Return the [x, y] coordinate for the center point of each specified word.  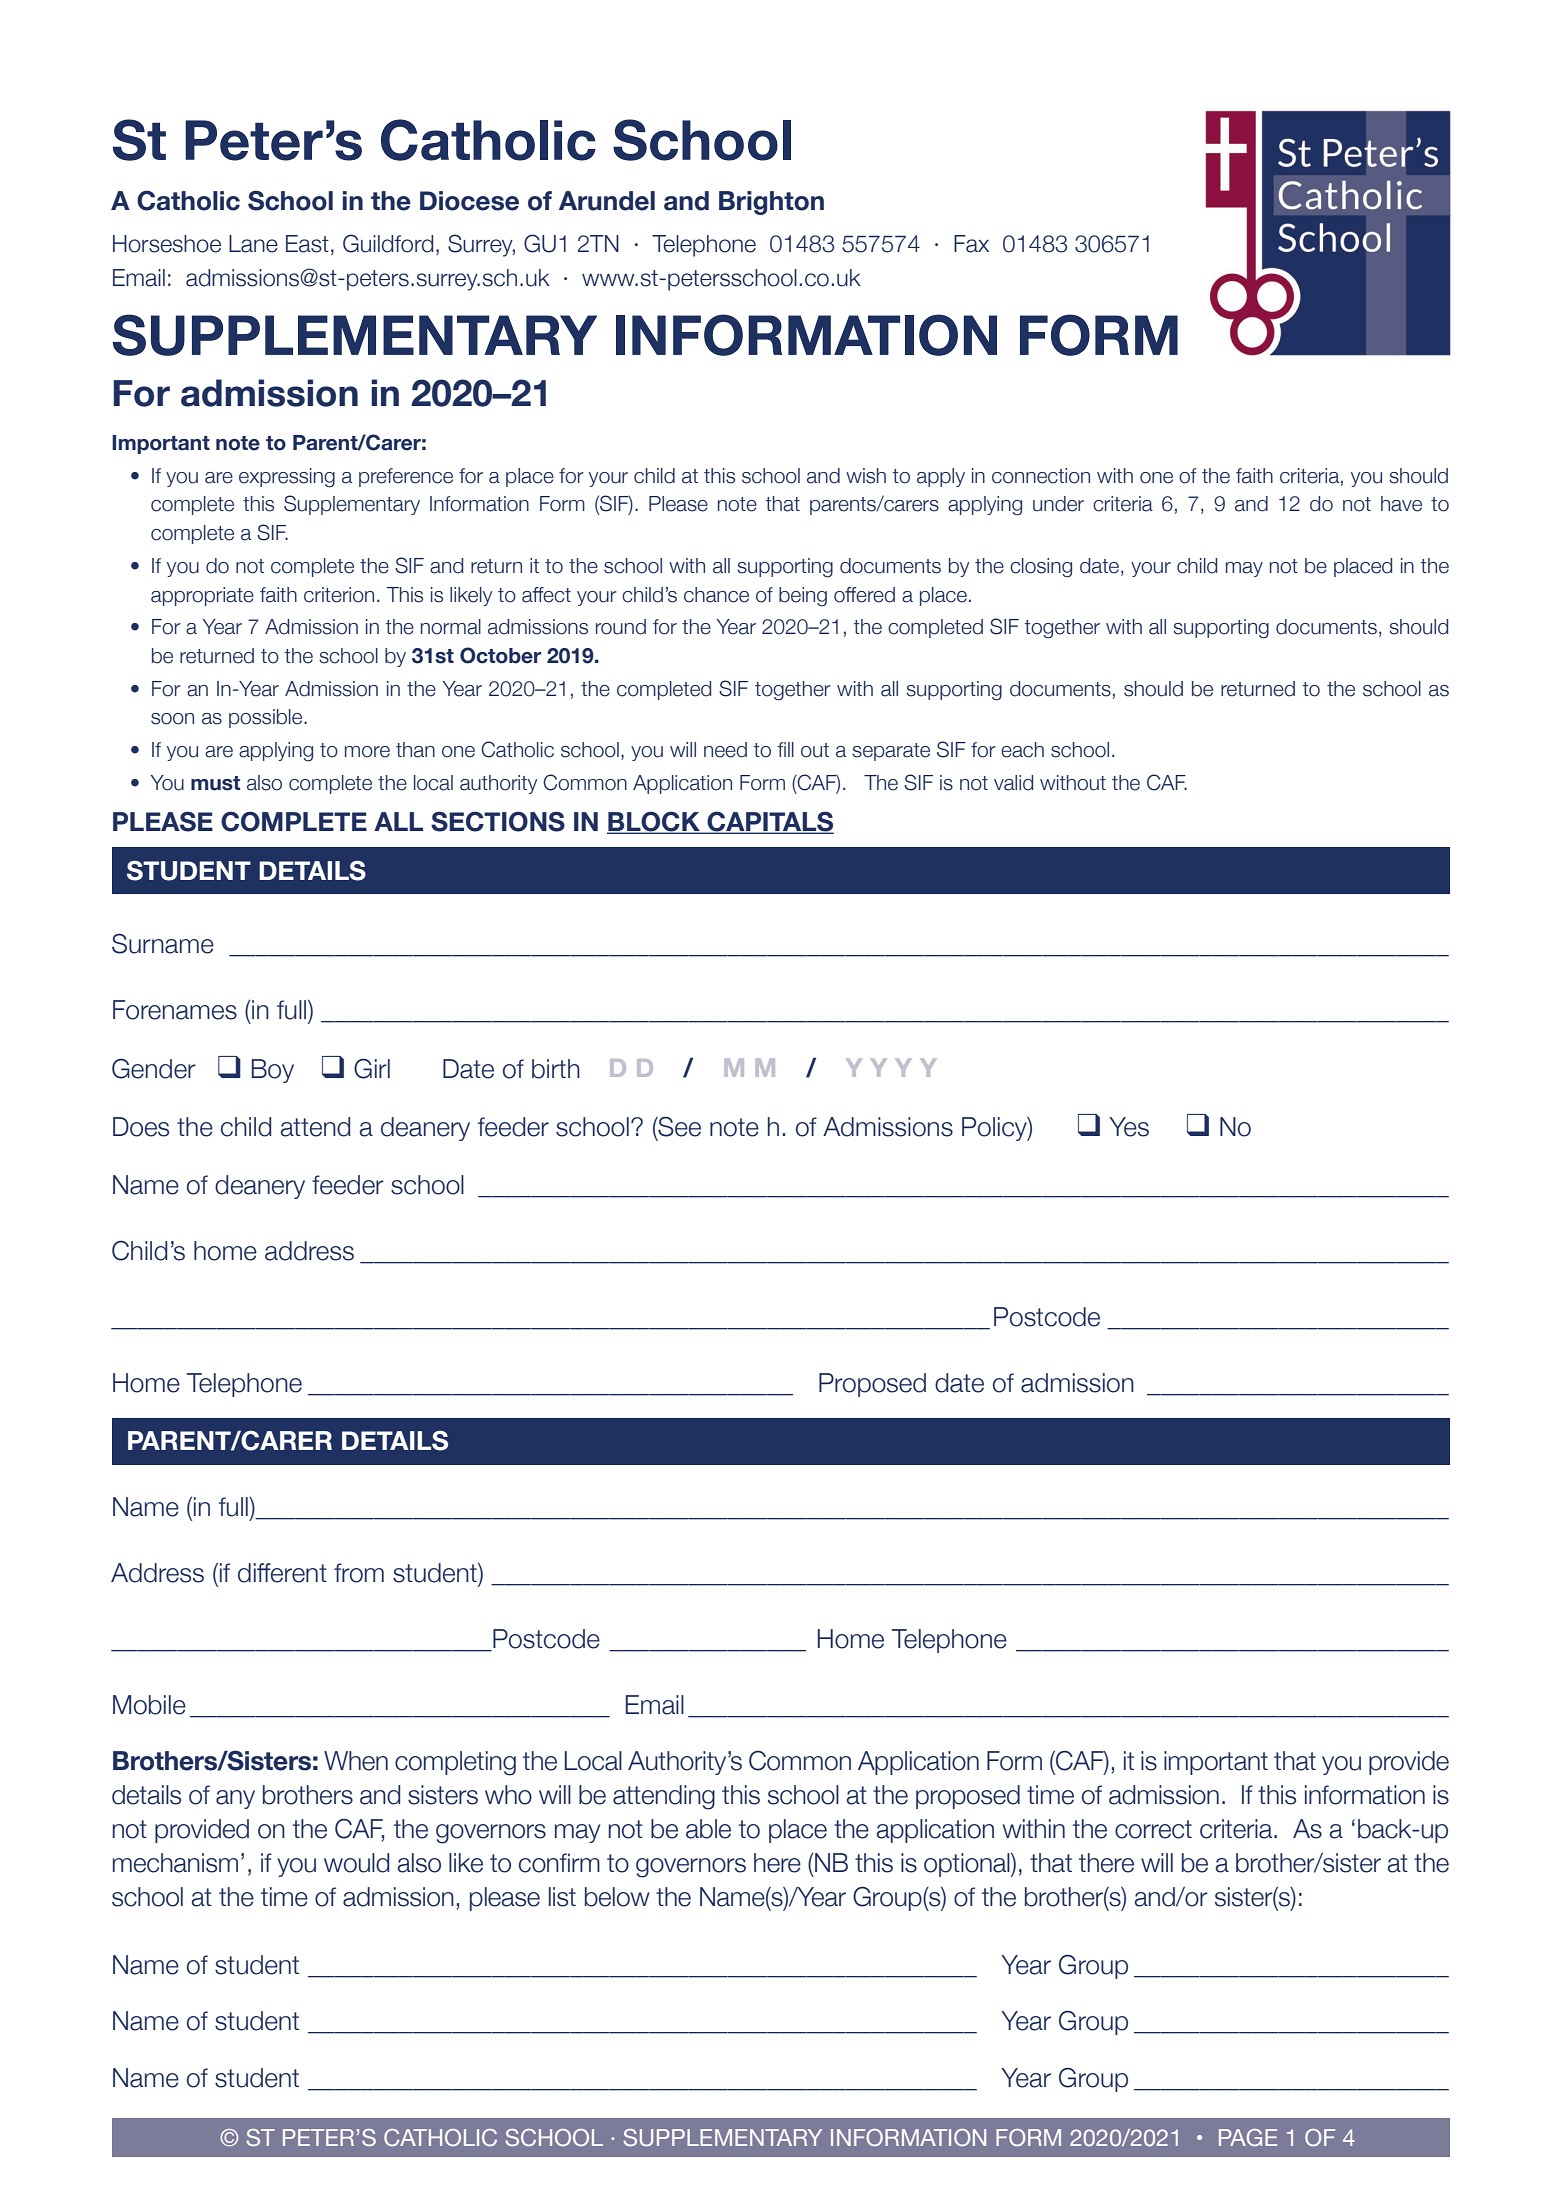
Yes [1129, 1127]
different [282, 1573]
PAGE [1248, 2137]
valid [1013, 783]
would [356, 1863]
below [617, 1897]
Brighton [771, 203]
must [215, 783]
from [359, 1573]
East [307, 244]
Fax [971, 244]
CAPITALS [769, 822]
